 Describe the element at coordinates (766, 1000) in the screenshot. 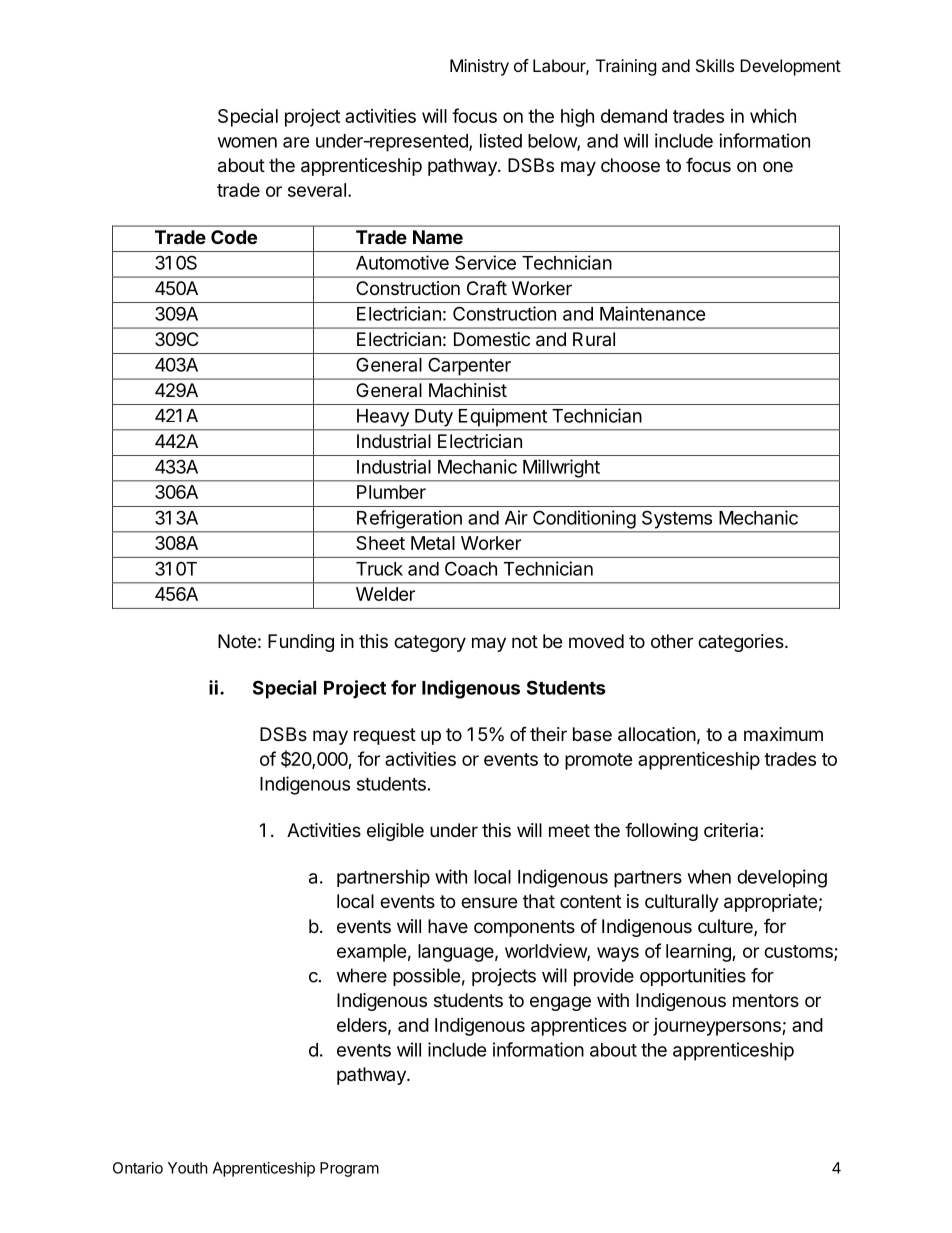

I see `mentors` at that location.
